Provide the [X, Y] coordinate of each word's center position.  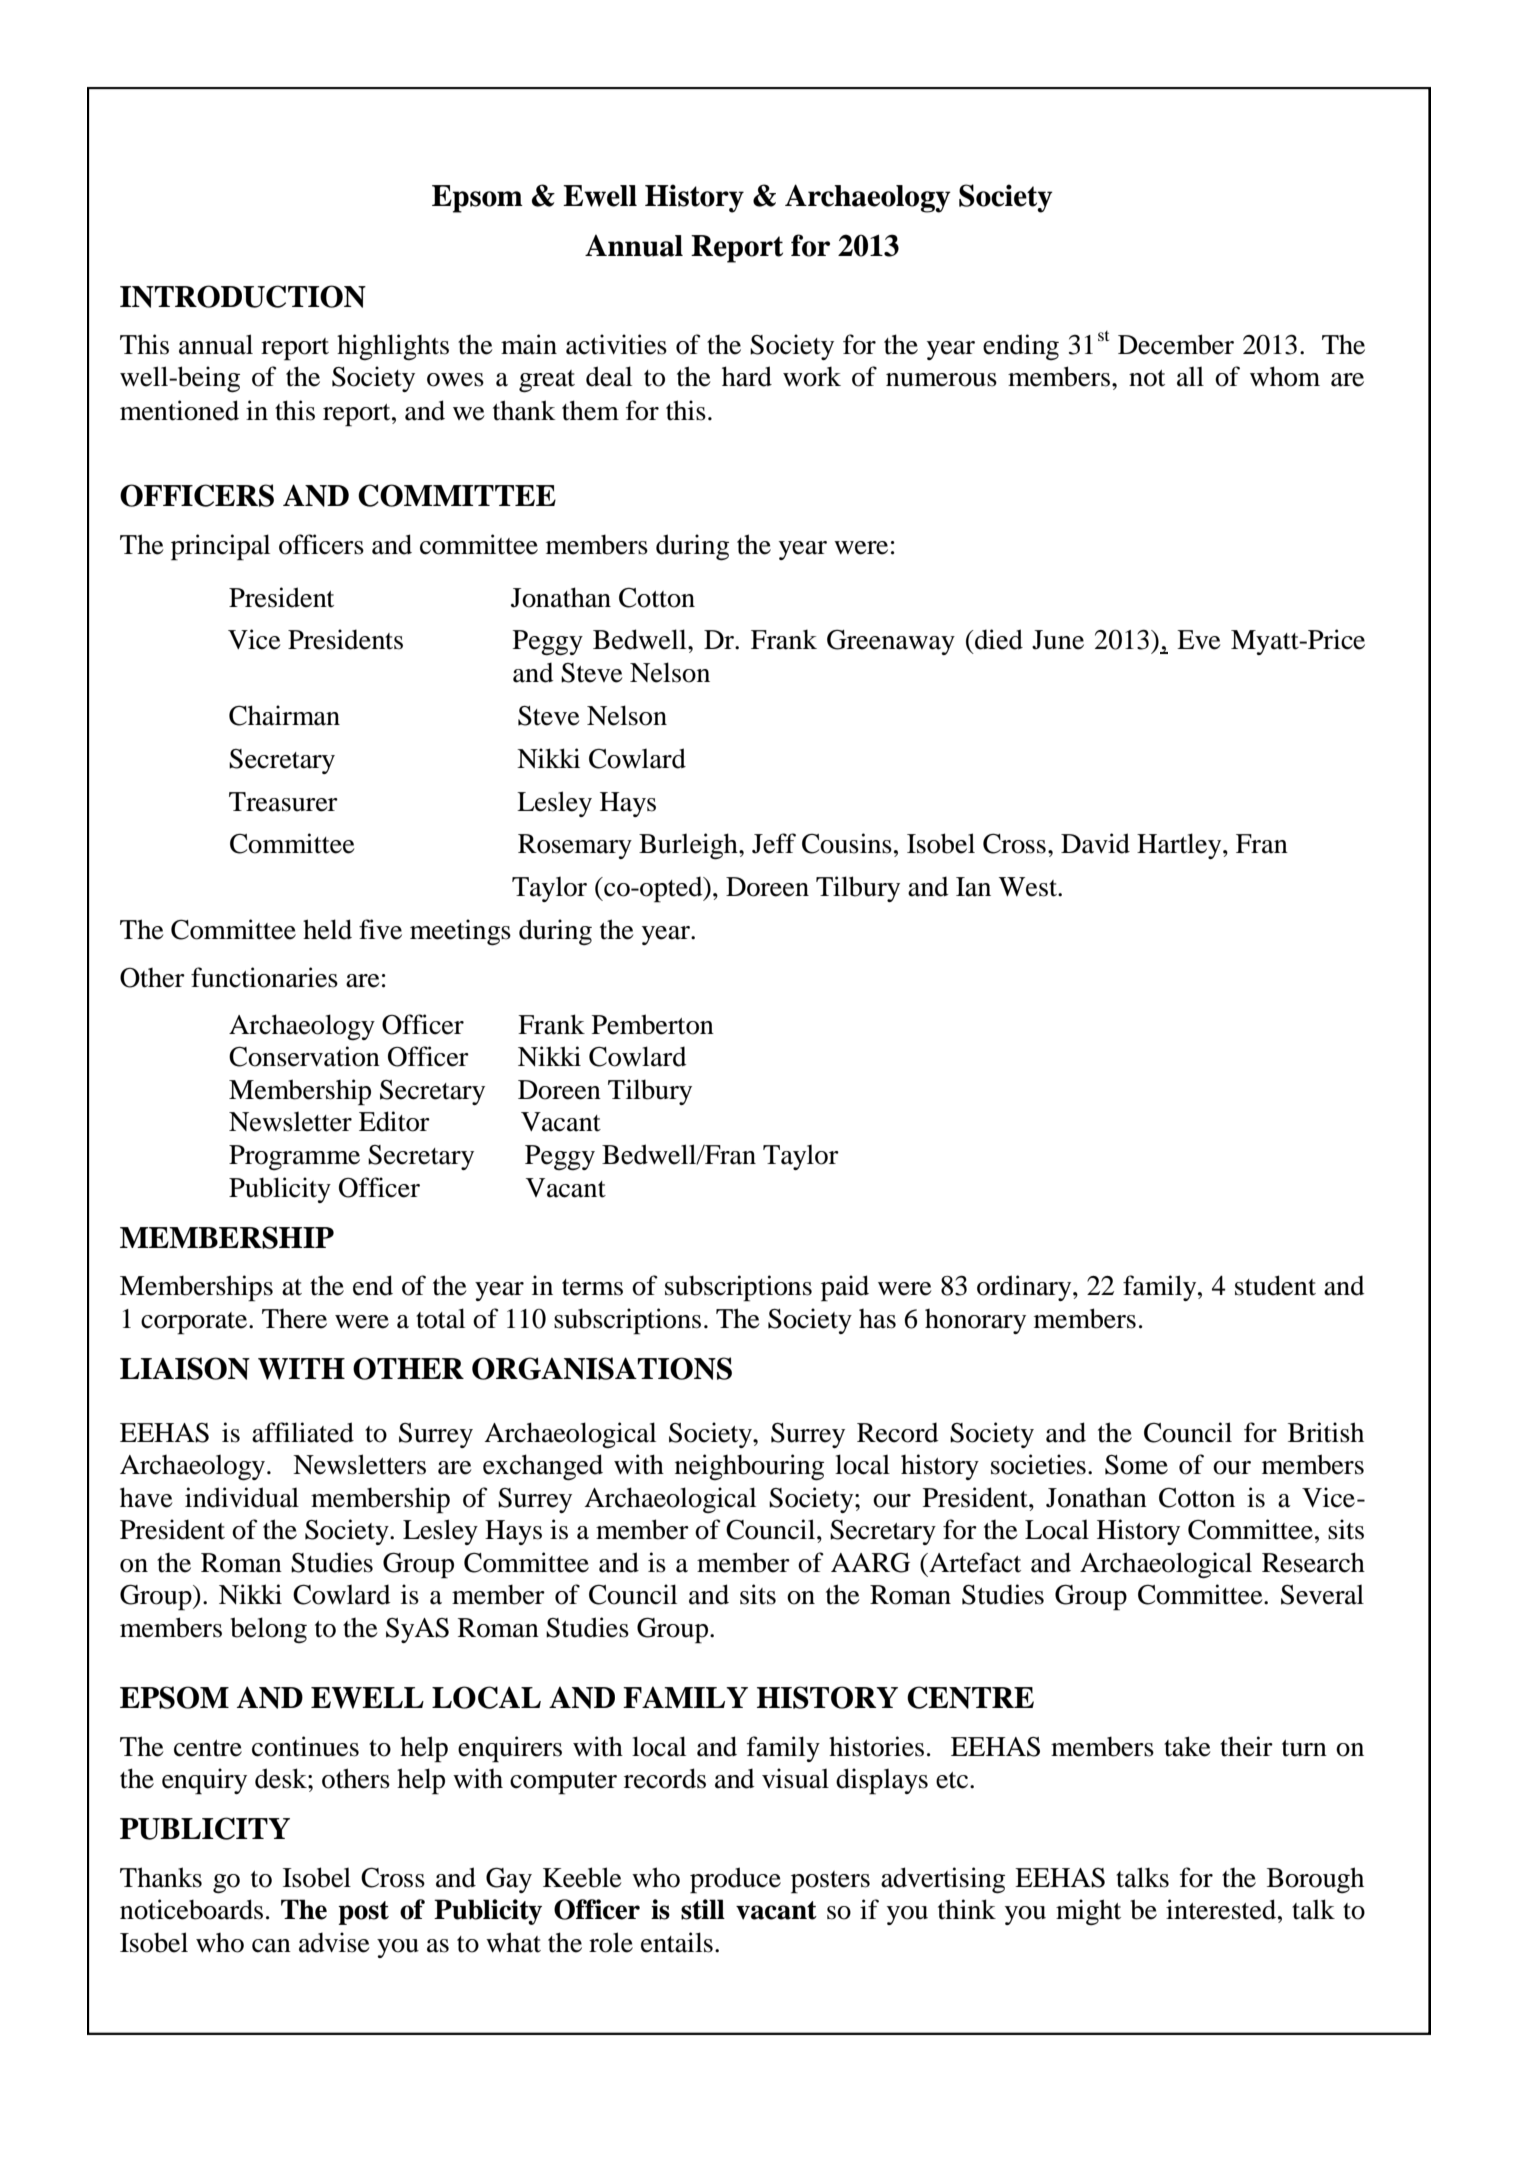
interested [1222, 1909]
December [1176, 344]
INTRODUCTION [243, 296]
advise [334, 1942]
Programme [294, 1157]
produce [735, 1880]
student [1275, 1285]
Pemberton [653, 1024]
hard [747, 376]
